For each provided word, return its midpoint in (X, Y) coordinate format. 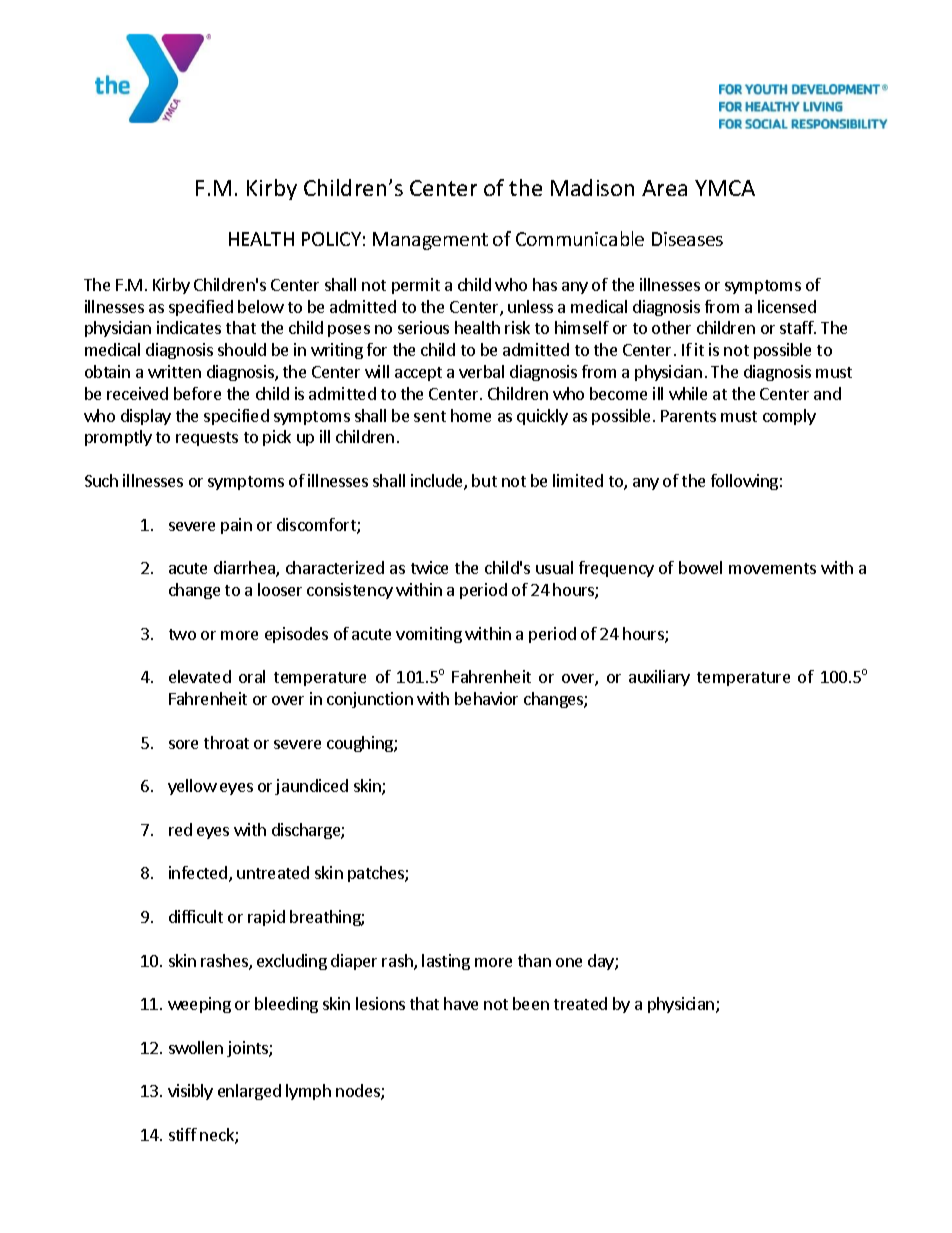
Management (430, 241)
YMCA (725, 188)
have (461, 1003)
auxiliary (659, 678)
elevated (200, 676)
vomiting (429, 635)
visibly (190, 1092)
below (261, 306)
